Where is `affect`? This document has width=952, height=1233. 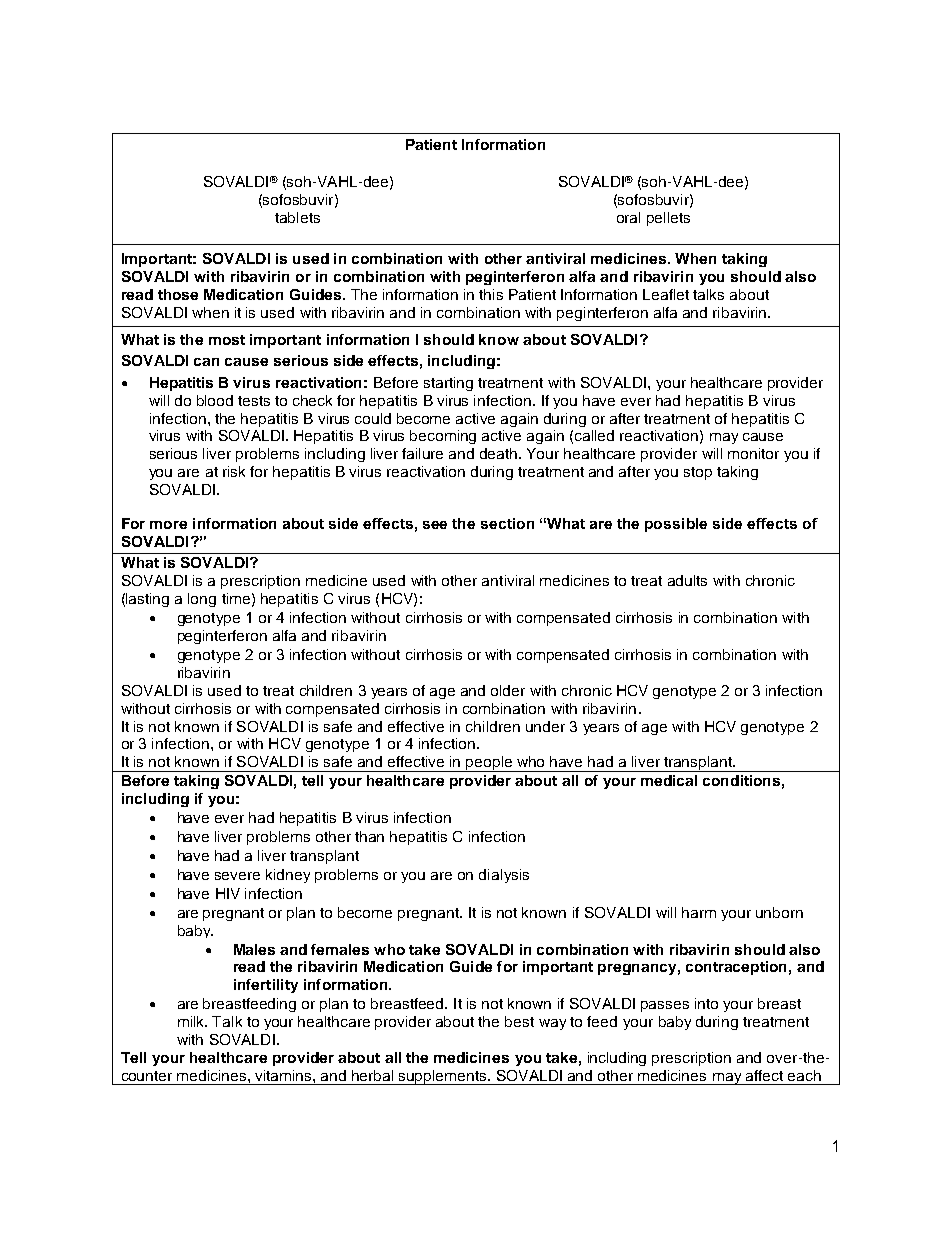
affect is located at coordinates (764, 1075).
